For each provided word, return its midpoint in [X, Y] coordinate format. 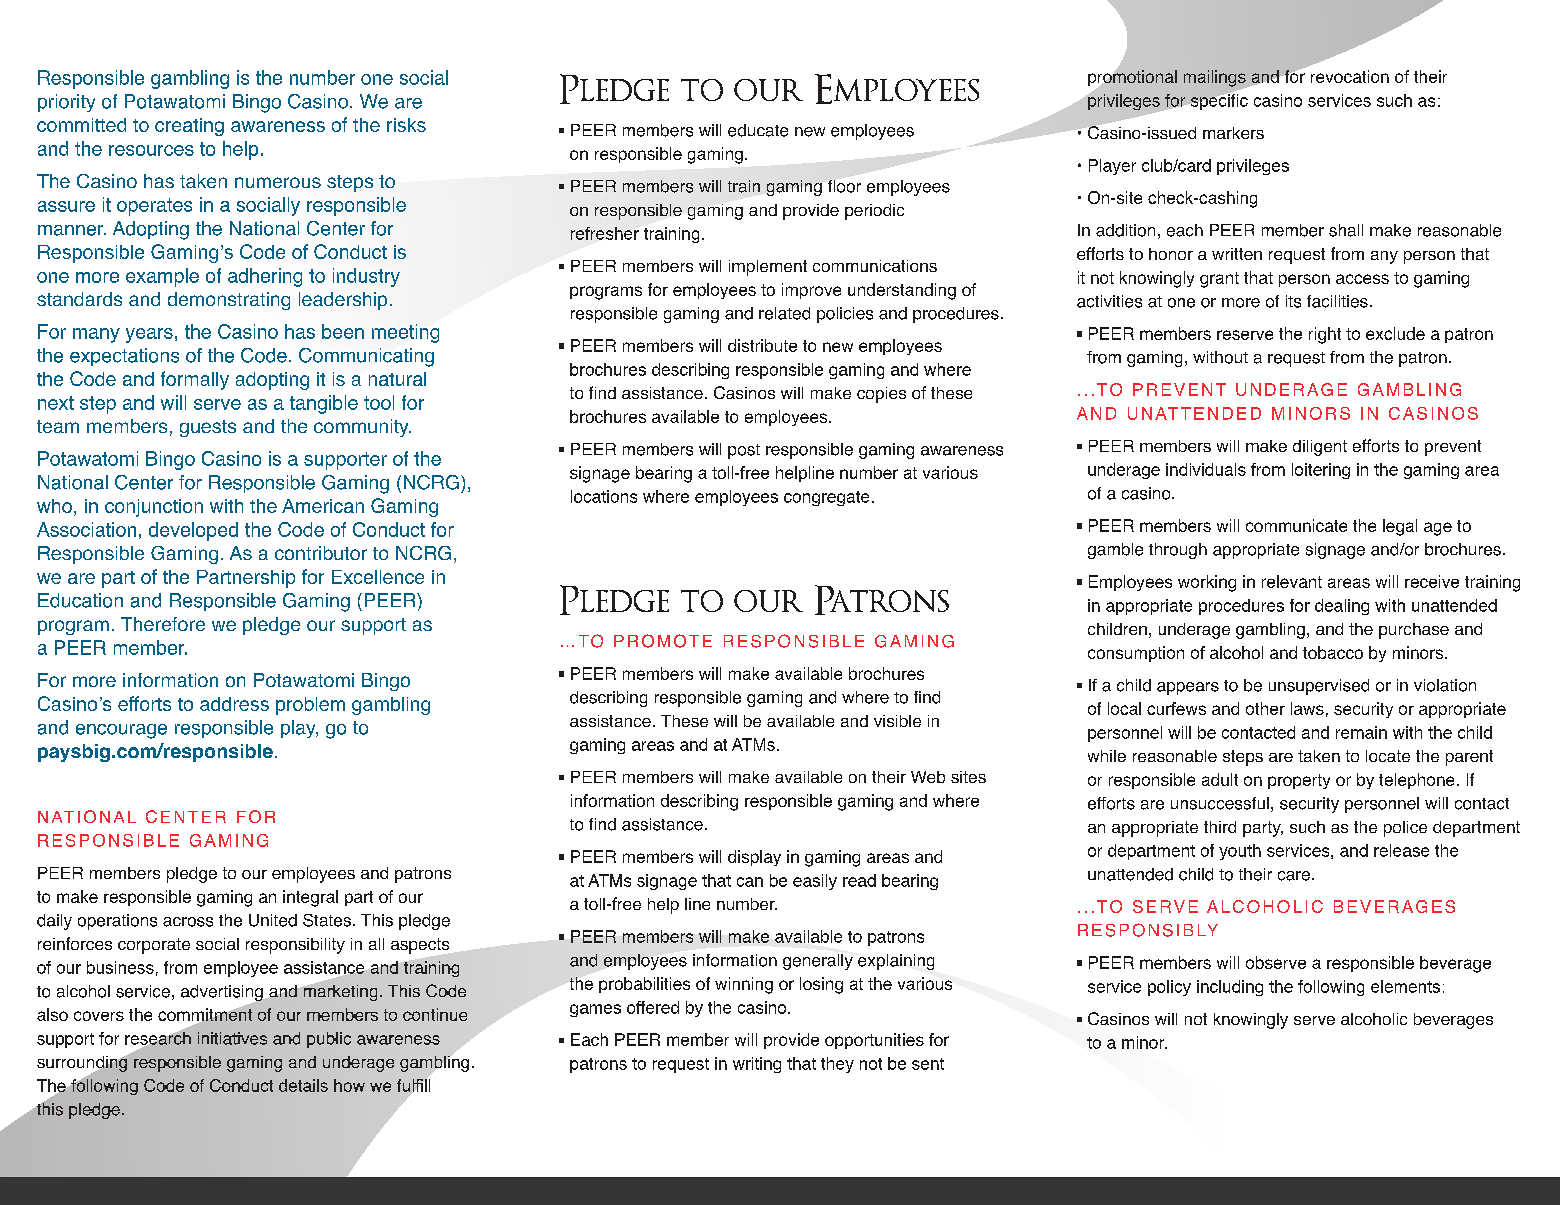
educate [758, 130]
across [188, 922]
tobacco [1333, 652]
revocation [1350, 76]
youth [1240, 852]
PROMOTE [663, 641]
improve [811, 291]
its [1293, 301]
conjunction [154, 508]
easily [815, 882]
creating [189, 127]
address [234, 704]
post [744, 451]
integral [310, 898]
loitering [1321, 471]
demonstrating [229, 301]
